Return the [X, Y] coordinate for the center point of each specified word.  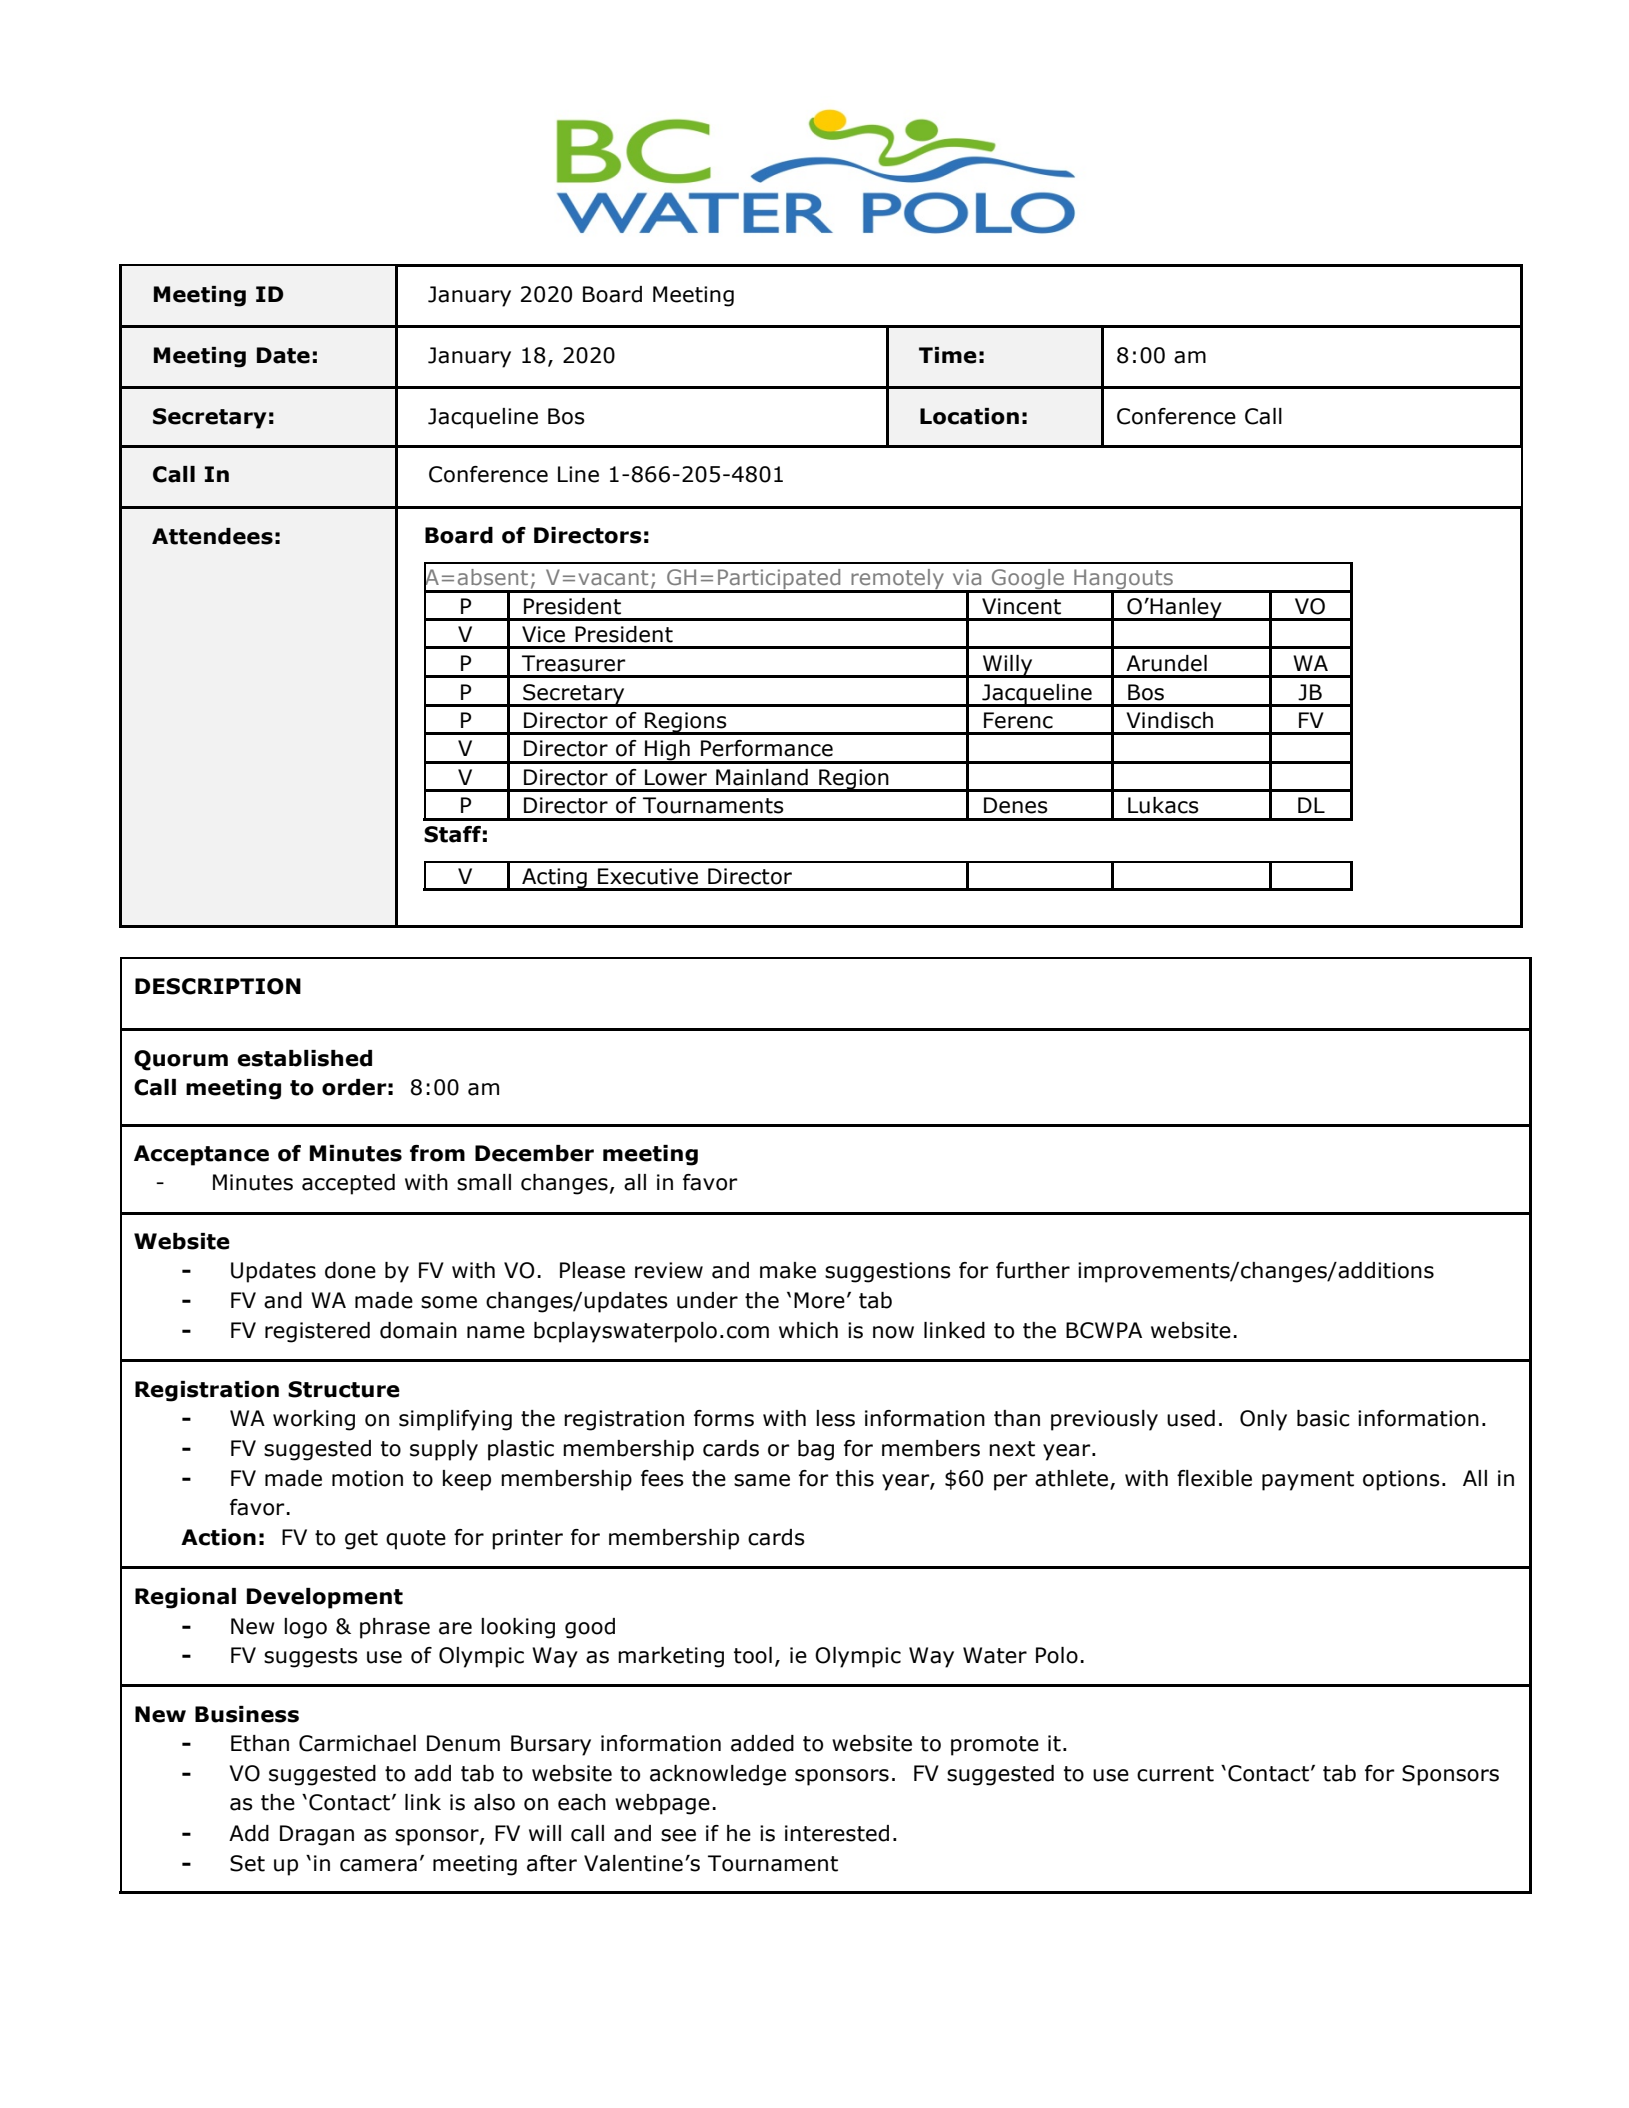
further [1033, 1270]
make [788, 1270]
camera [378, 1865]
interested [837, 1833]
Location [969, 416]
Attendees [212, 536]
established [304, 1058]
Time [948, 355]
